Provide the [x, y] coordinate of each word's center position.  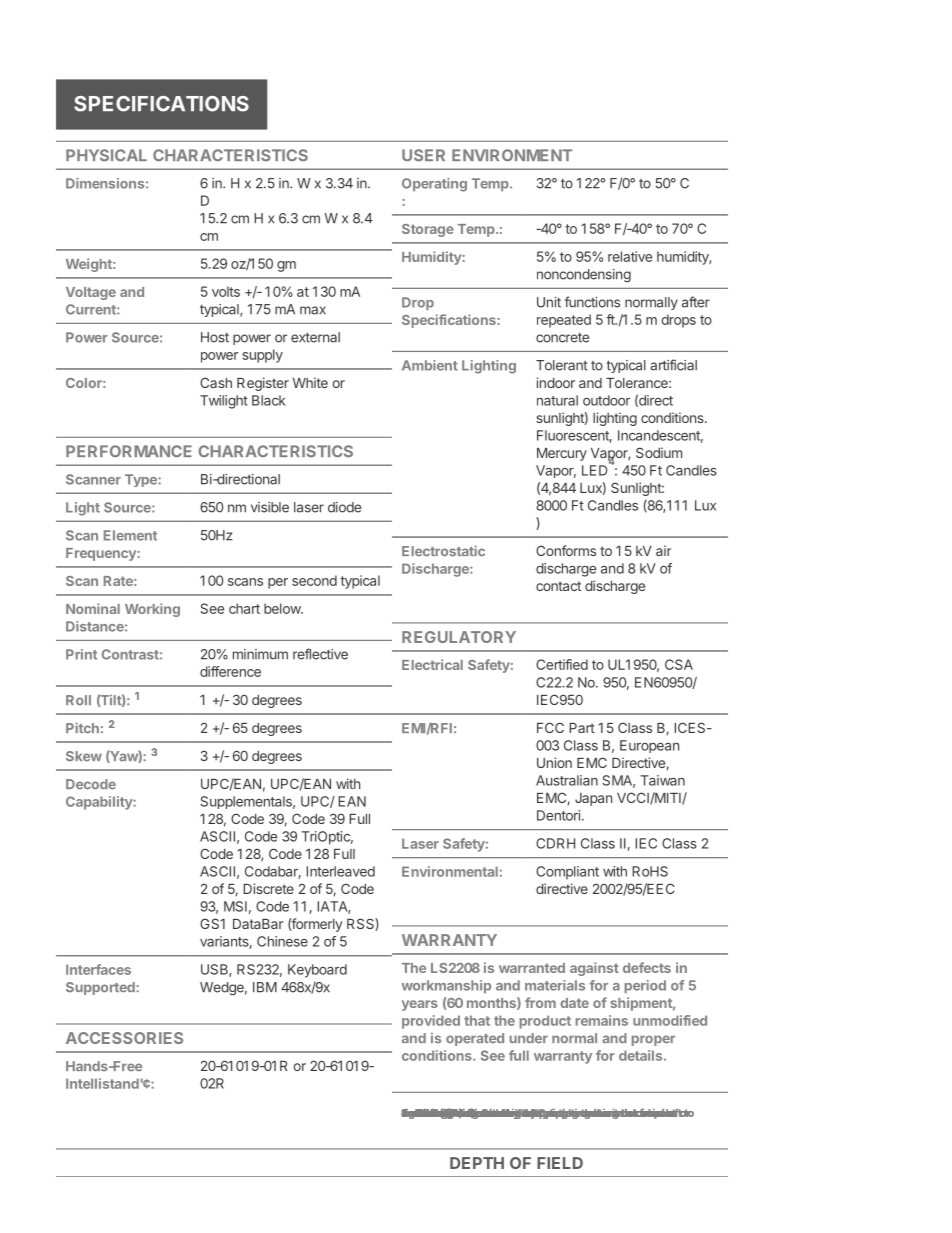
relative [630, 256]
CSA [679, 664]
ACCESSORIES [124, 1038]
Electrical [432, 664]
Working [152, 610]
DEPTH [477, 1163]
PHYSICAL [106, 155]
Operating [434, 185]
